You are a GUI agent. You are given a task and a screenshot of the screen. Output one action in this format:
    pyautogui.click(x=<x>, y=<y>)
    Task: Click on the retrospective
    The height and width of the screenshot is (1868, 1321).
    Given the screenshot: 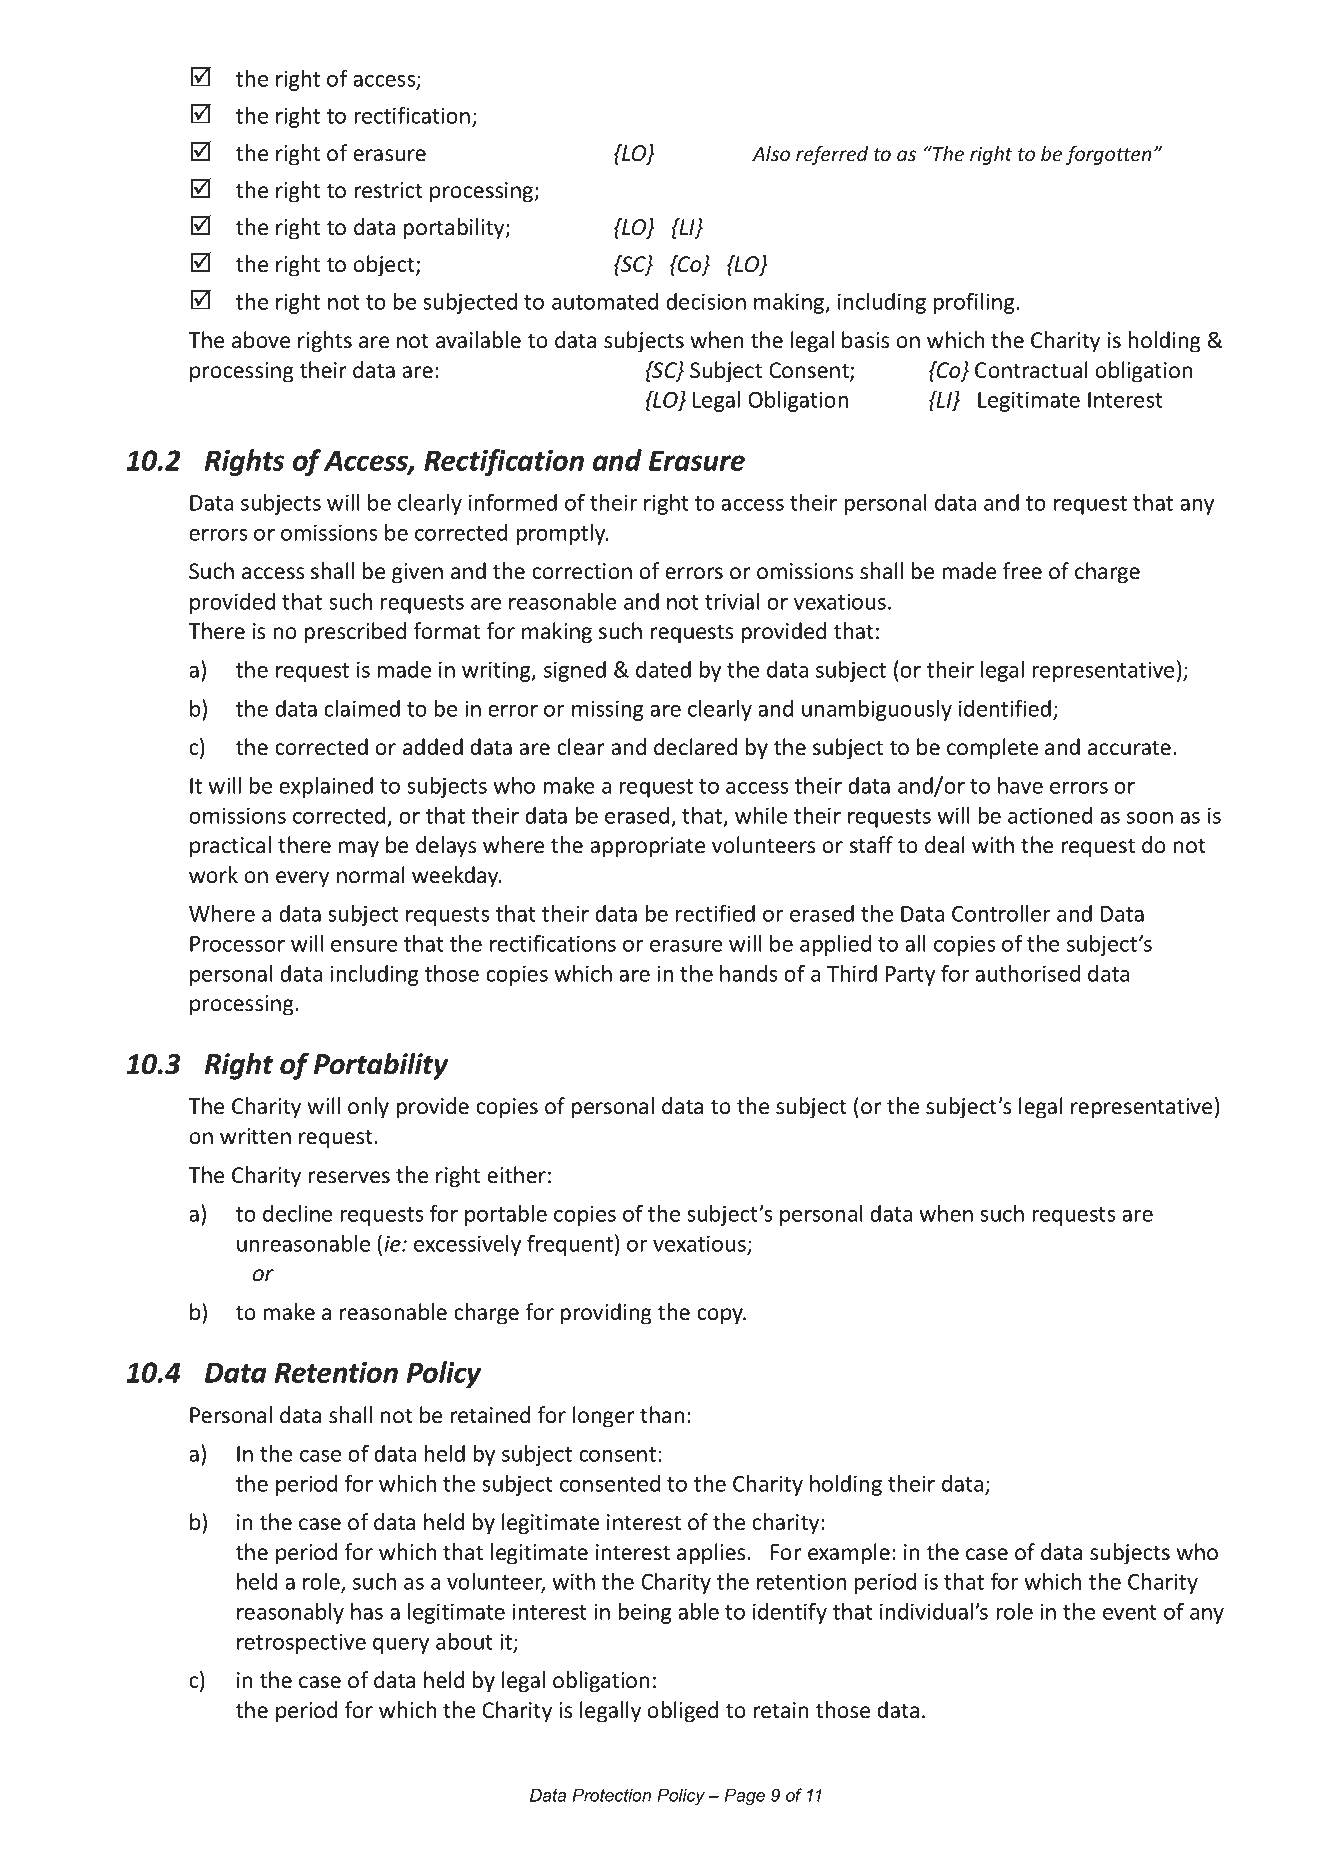 What is the action you would take?
    pyautogui.click(x=301, y=1643)
